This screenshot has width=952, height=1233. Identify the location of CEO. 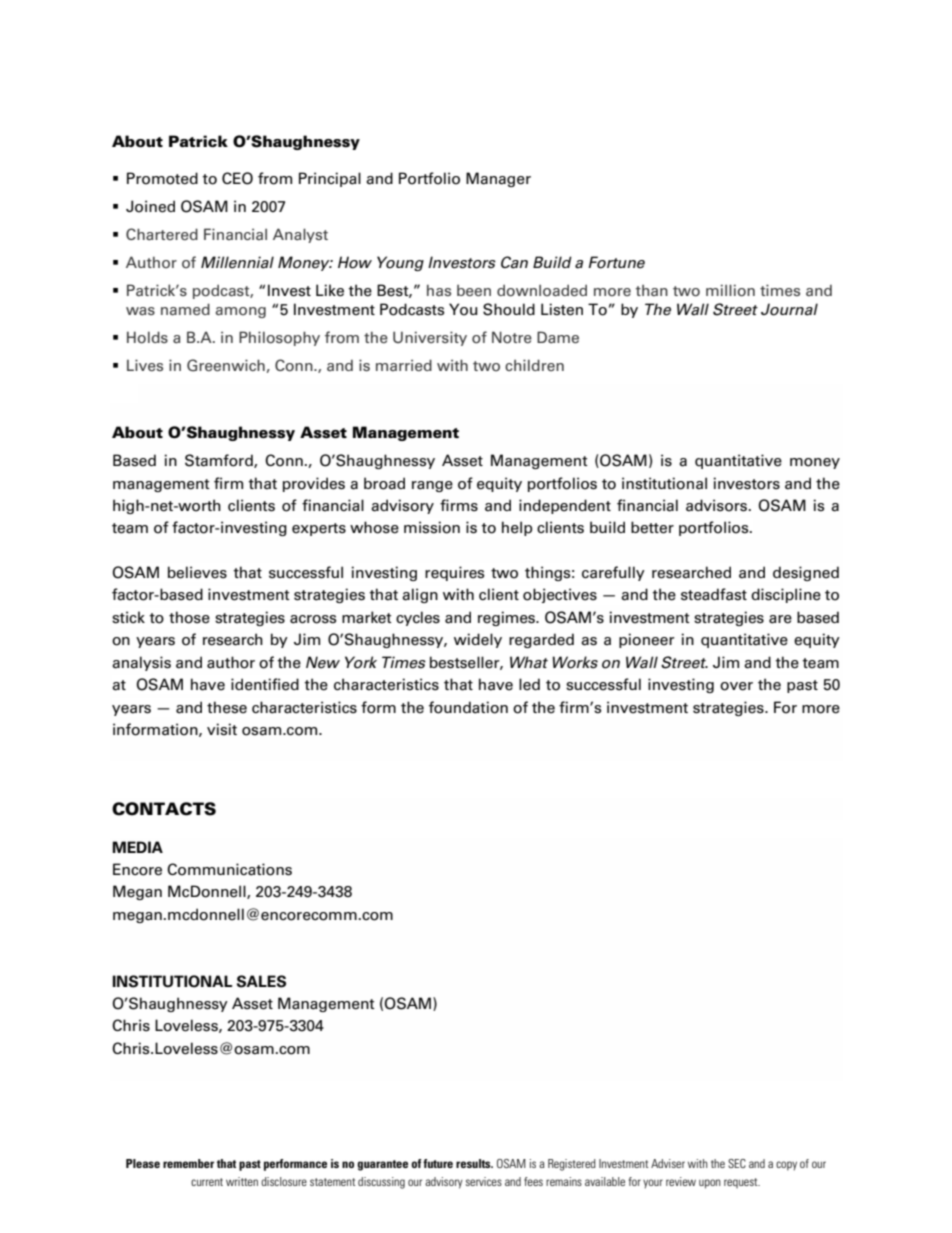
(237, 178).
